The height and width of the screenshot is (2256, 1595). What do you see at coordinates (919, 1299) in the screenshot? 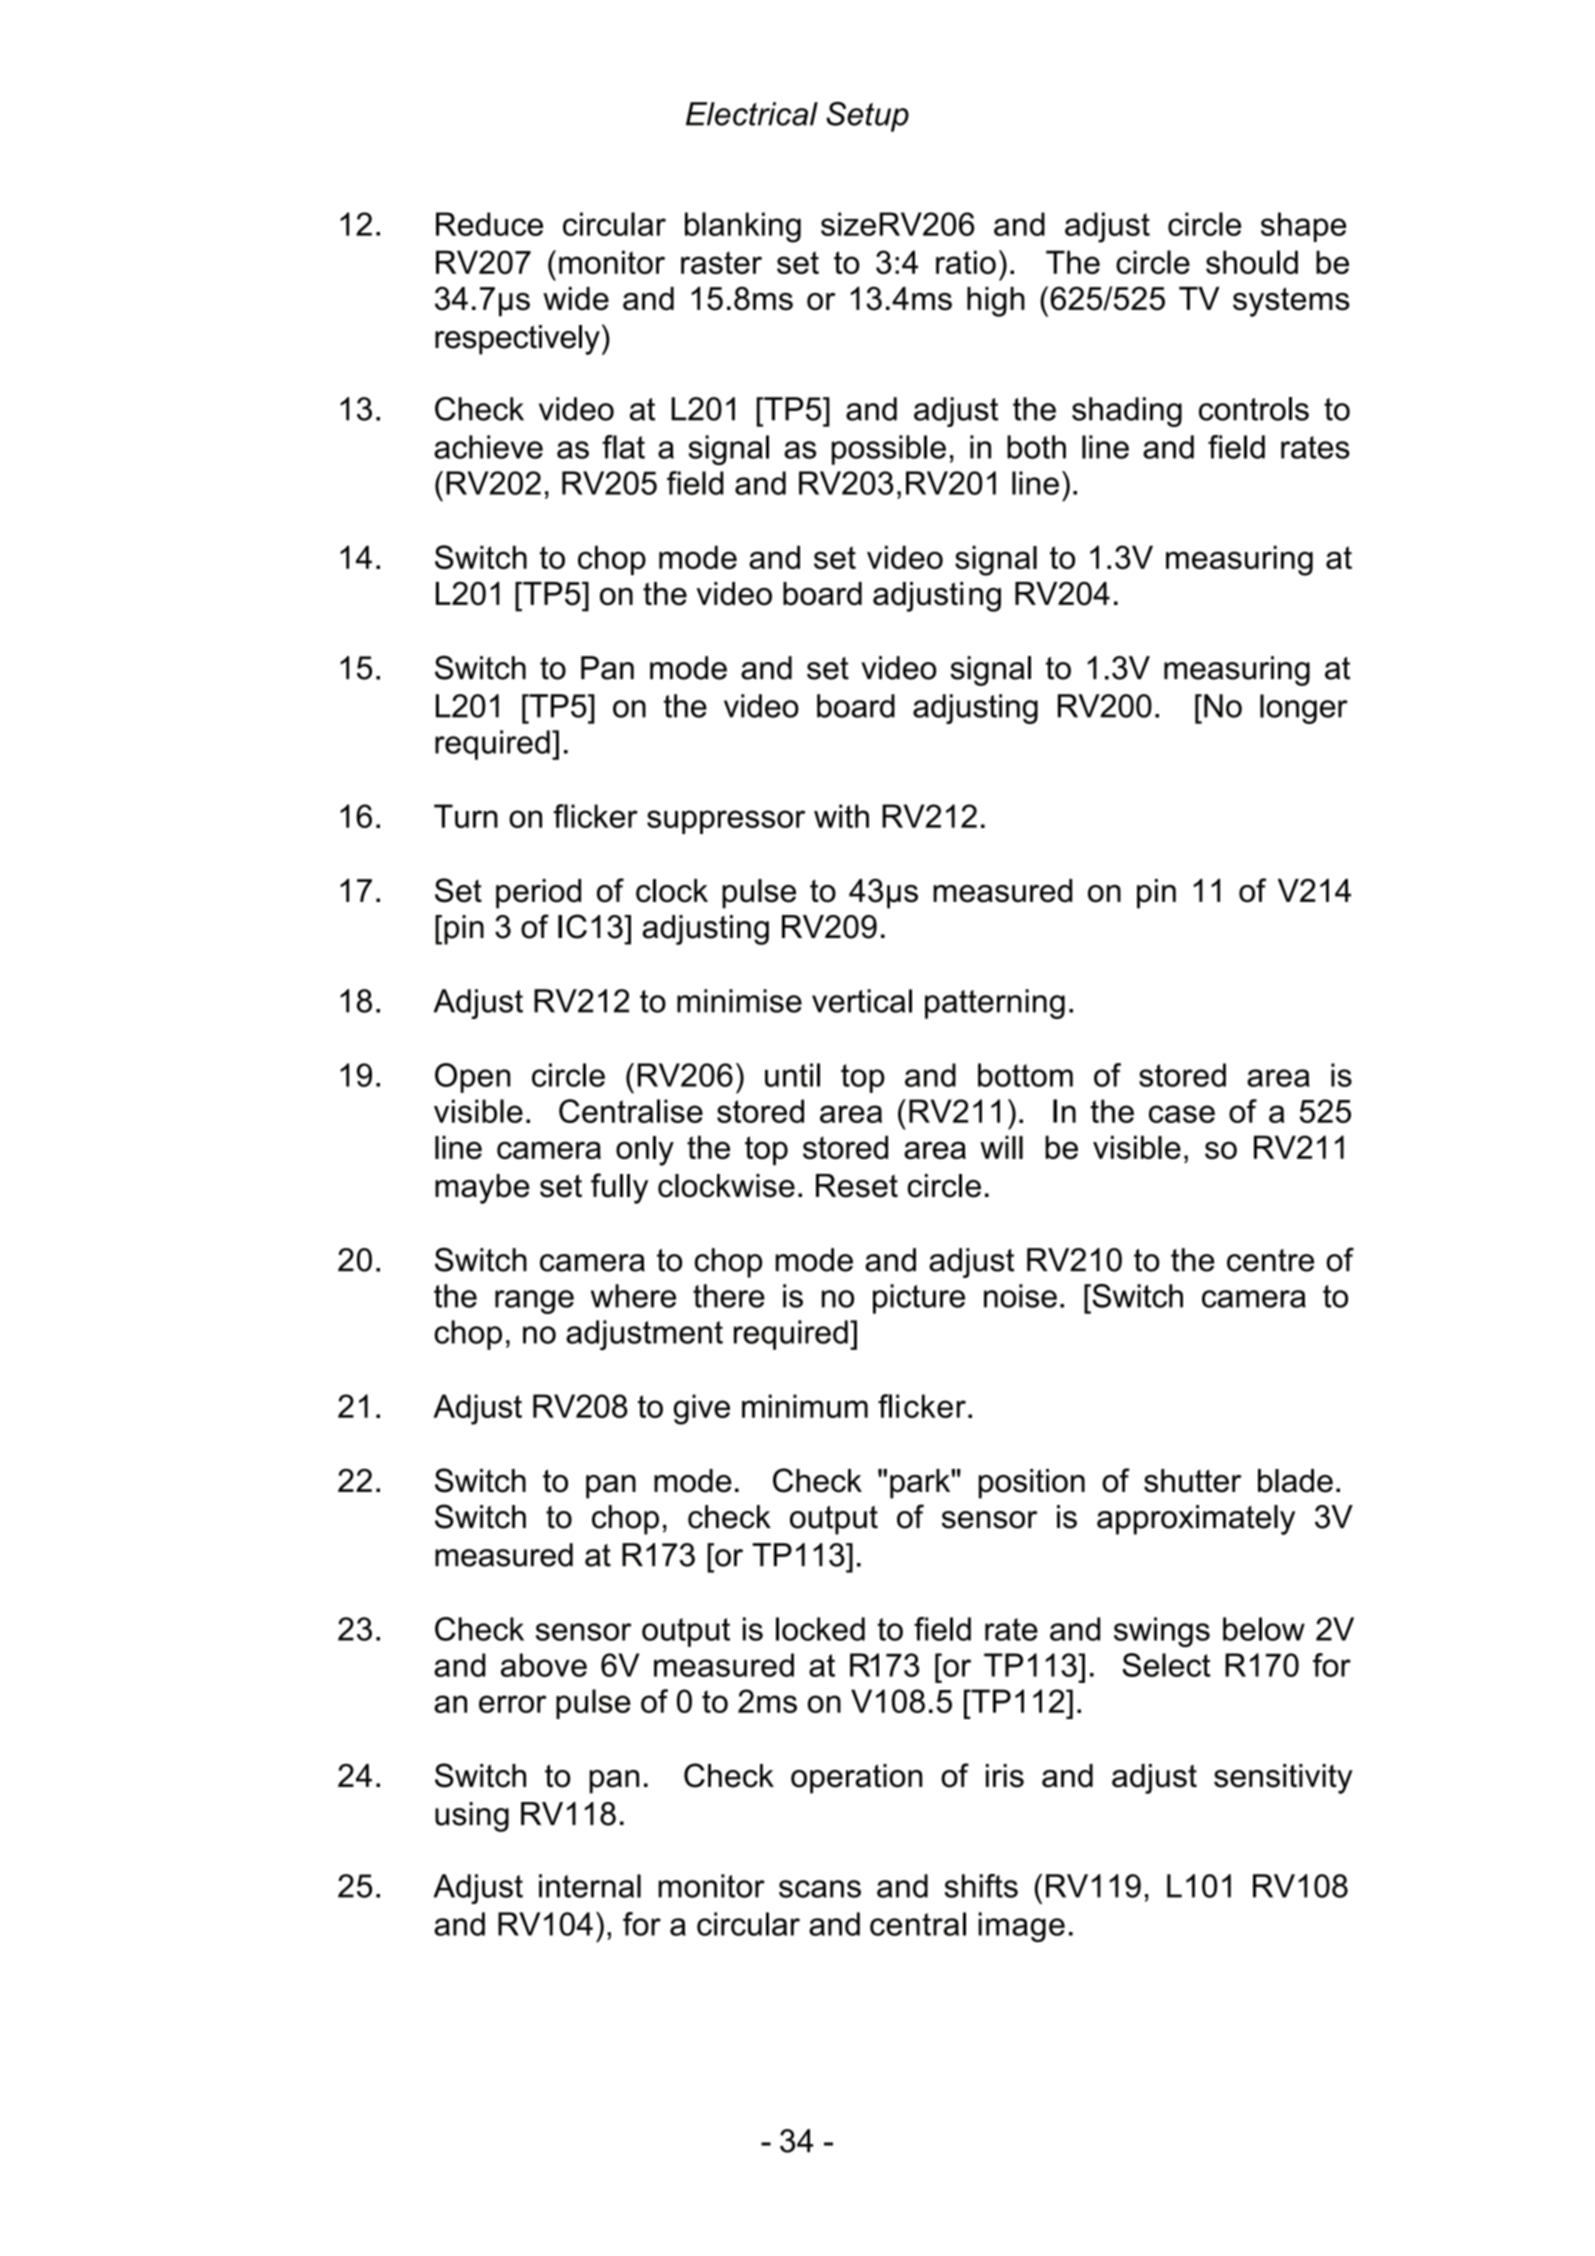
I see `picture` at bounding box center [919, 1299].
